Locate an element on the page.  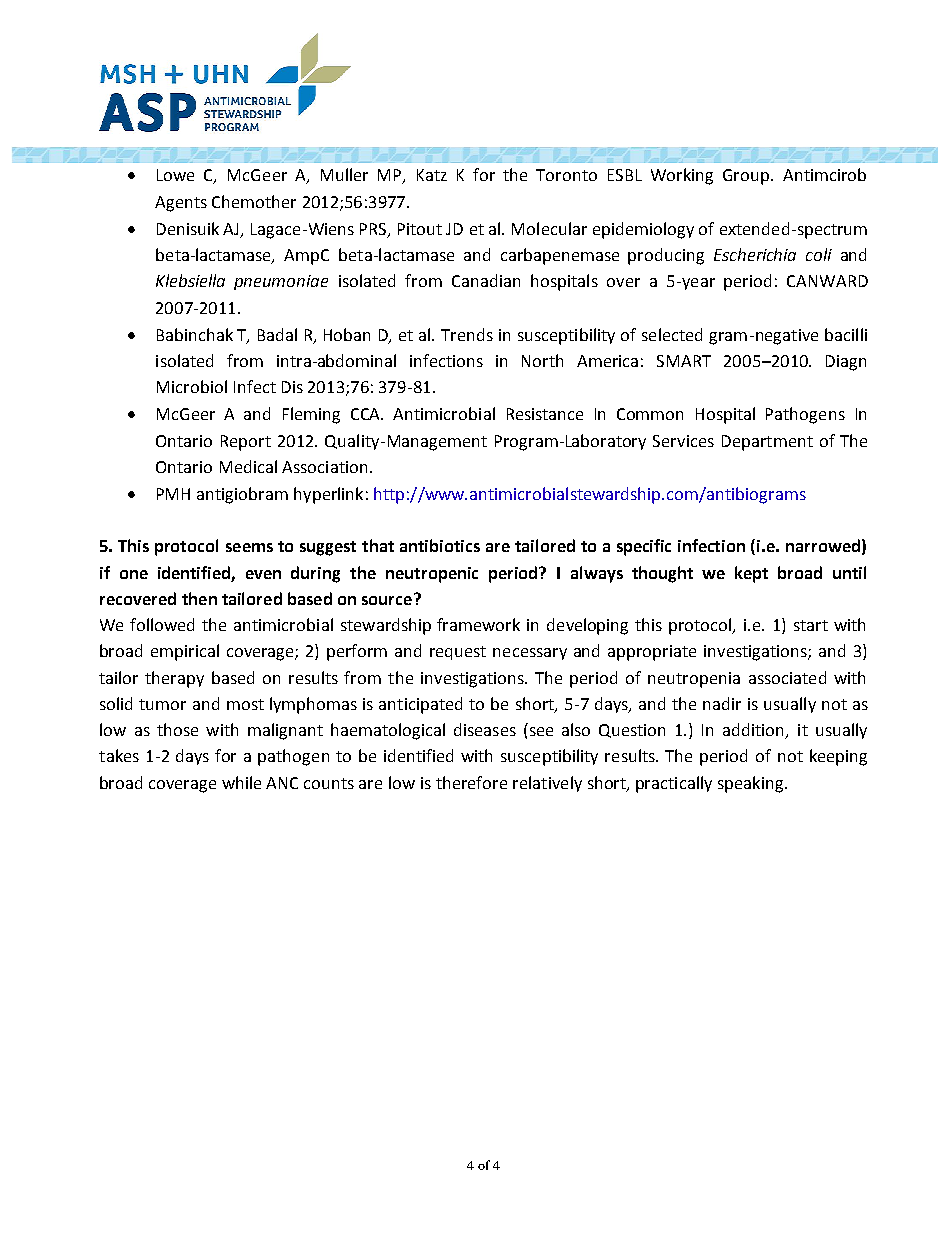
Department is located at coordinates (767, 443).
